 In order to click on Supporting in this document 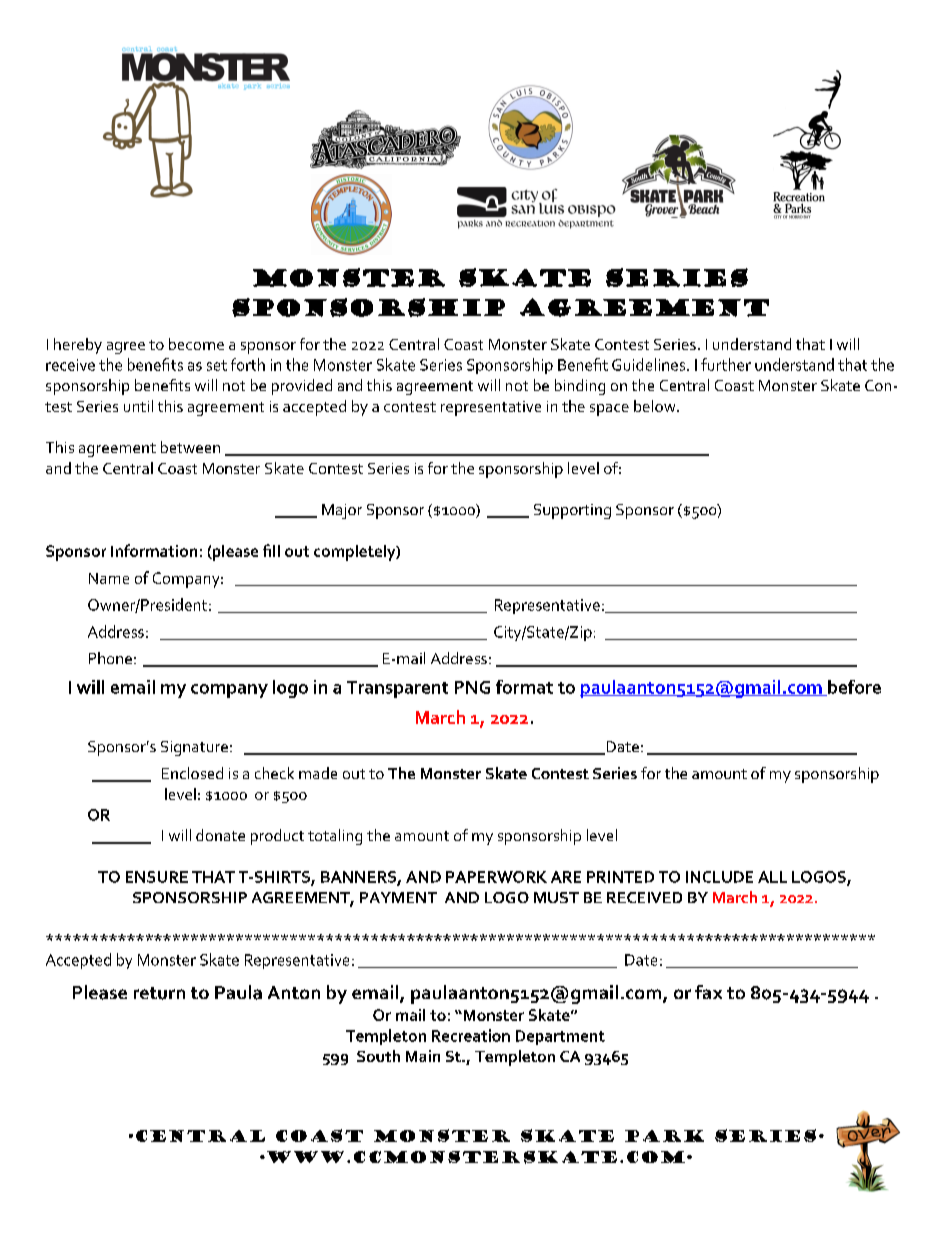, I will do `click(572, 511)`.
